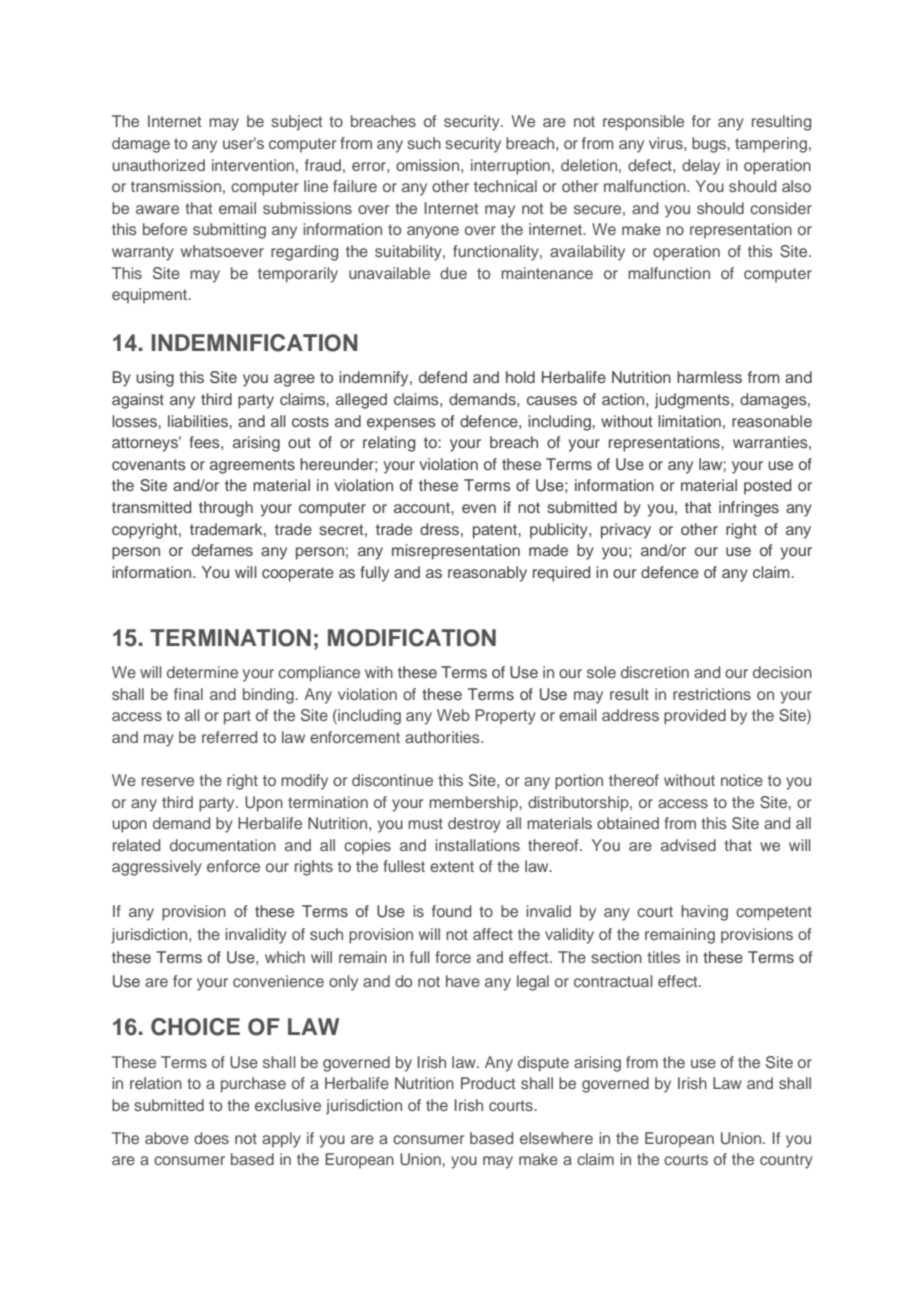  Describe the element at coordinates (211, 1138) in the screenshot. I see `does` at that location.
